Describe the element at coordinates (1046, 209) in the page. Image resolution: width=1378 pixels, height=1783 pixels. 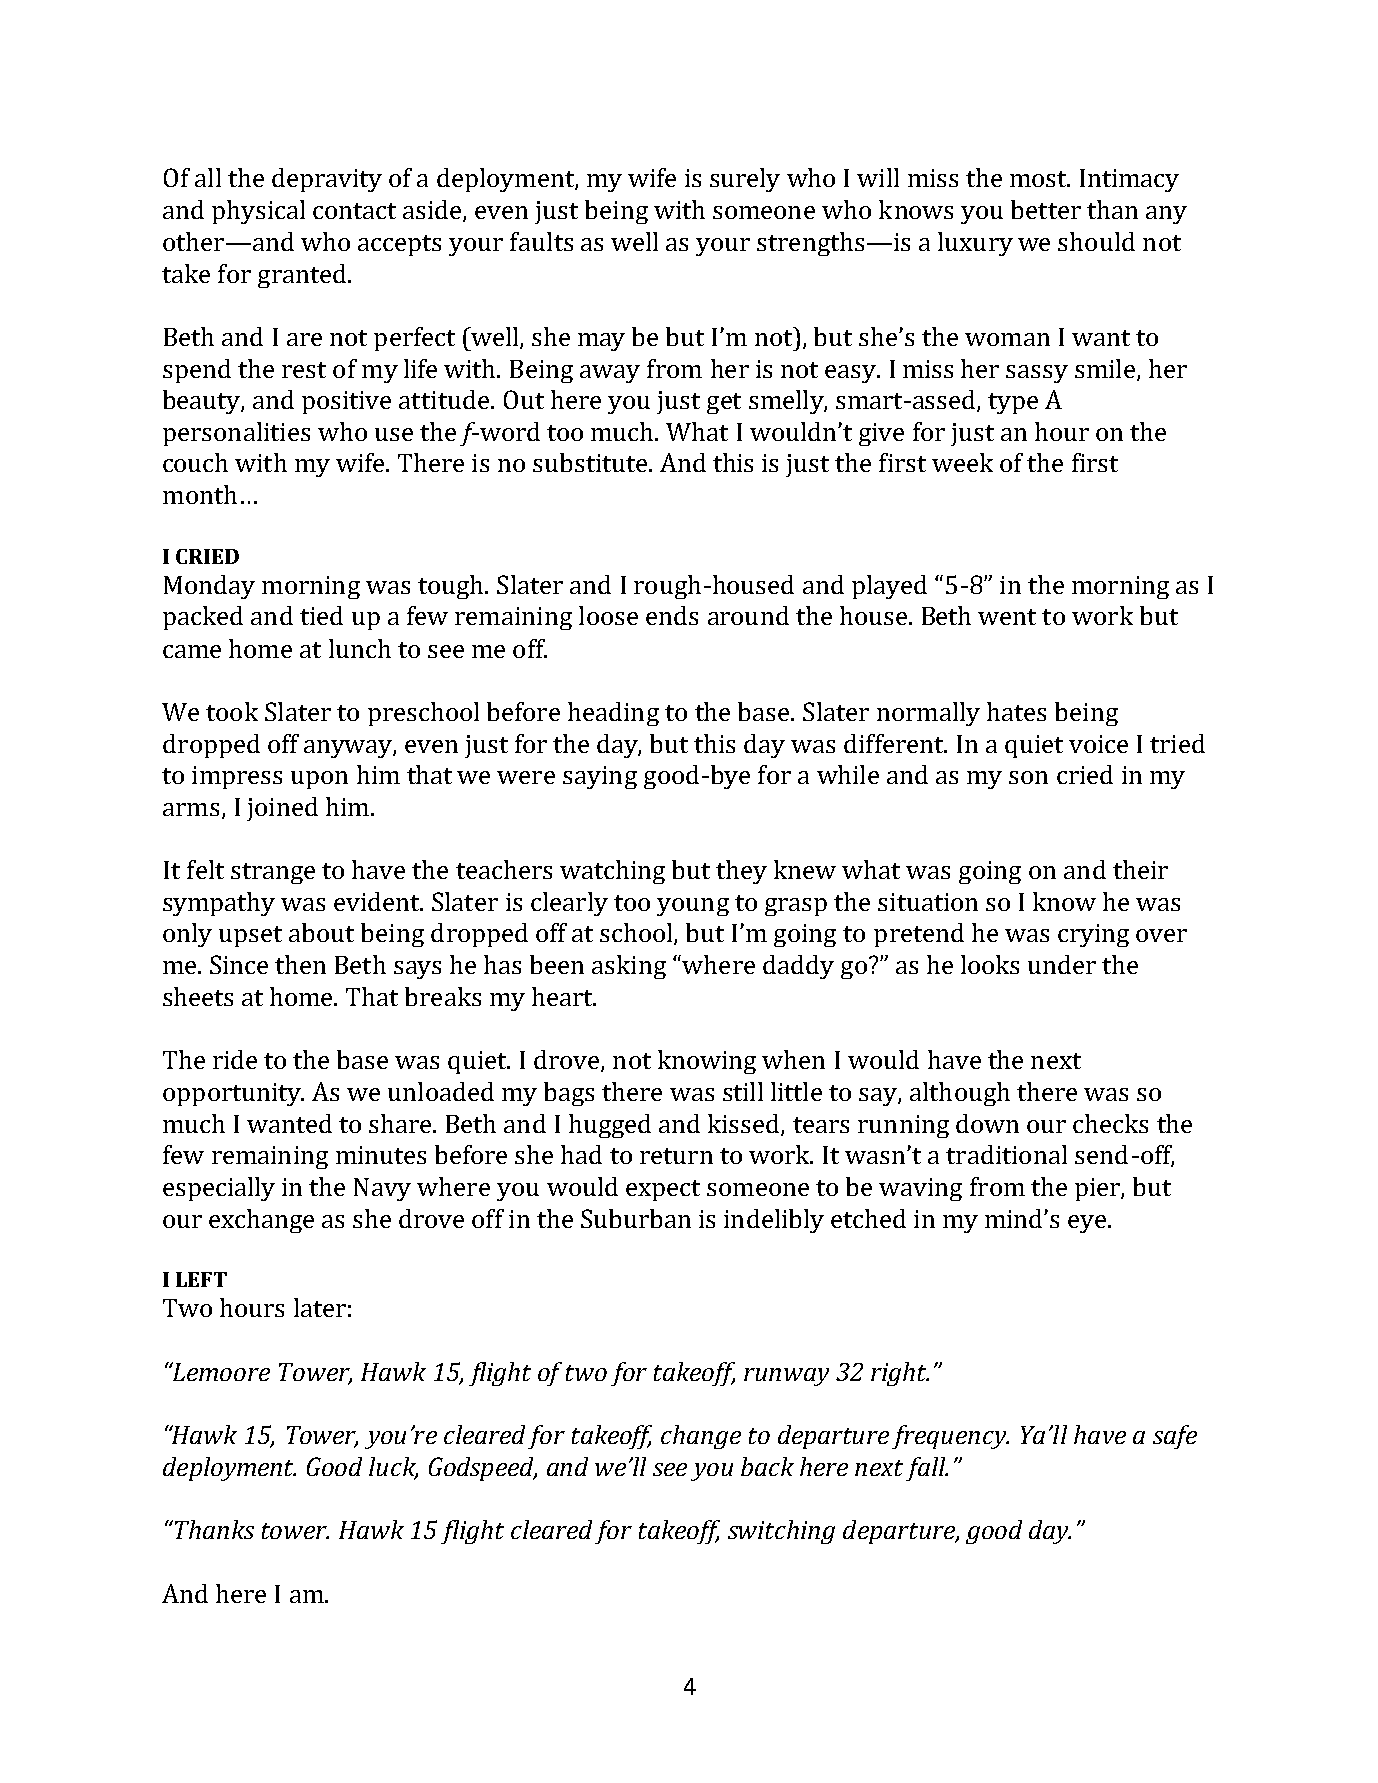
I see `better` at that location.
